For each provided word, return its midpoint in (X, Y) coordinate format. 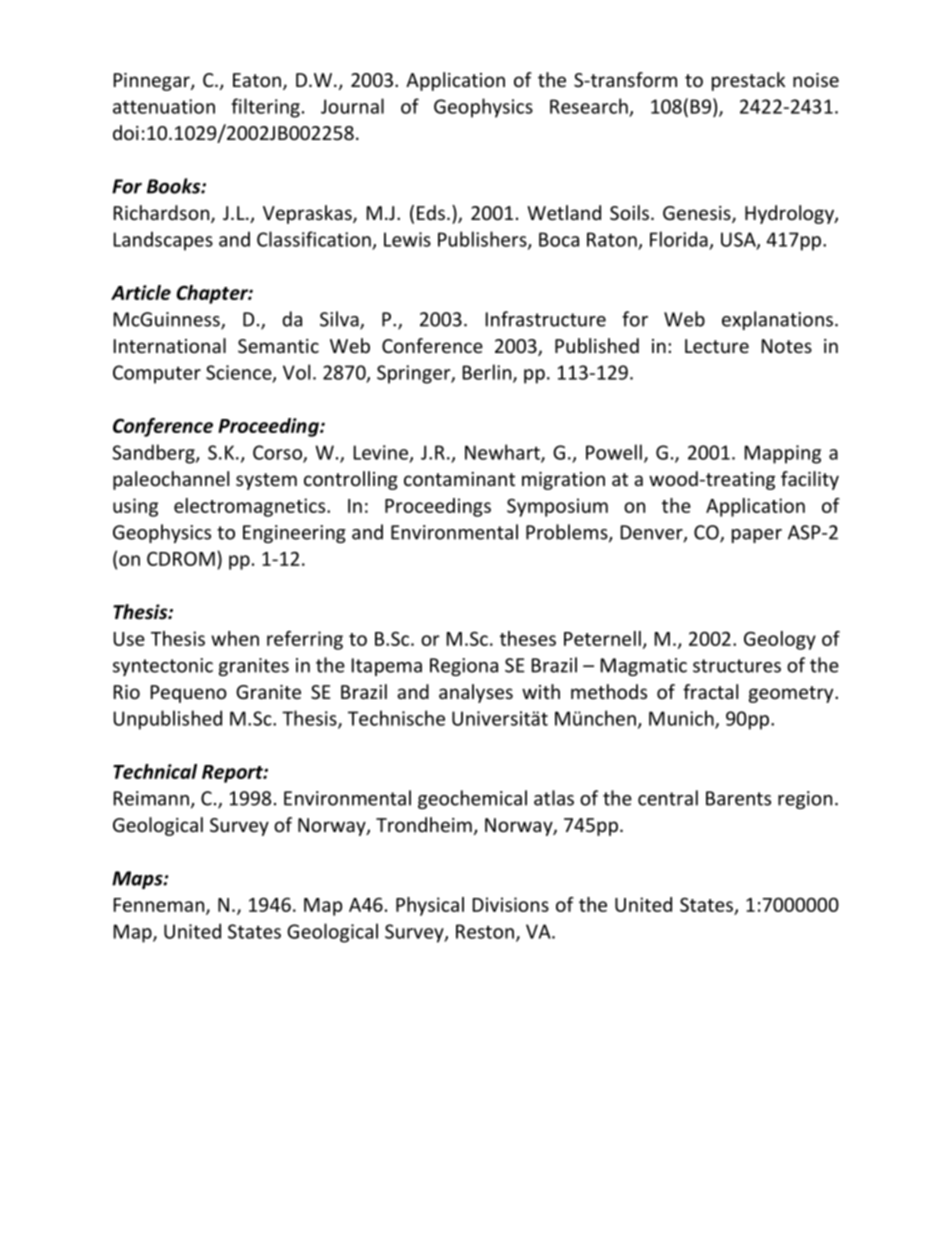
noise (816, 80)
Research (589, 106)
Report (233, 774)
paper (757, 536)
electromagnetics (251, 507)
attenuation (164, 106)
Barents (738, 798)
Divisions (511, 904)
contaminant (459, 479)
